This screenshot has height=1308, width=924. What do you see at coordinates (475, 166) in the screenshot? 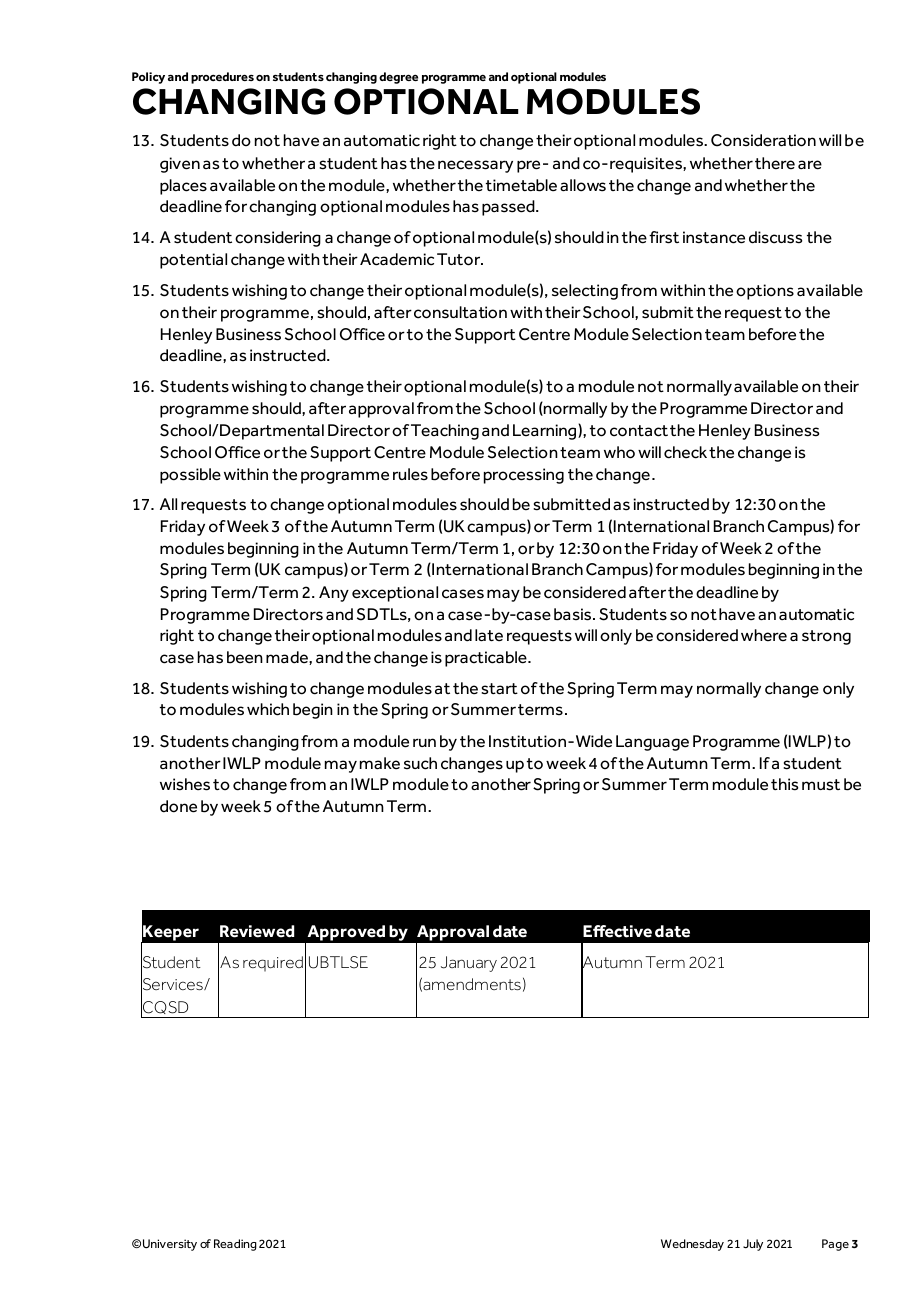
I see `necessary` at bounding box center [475, 166].
